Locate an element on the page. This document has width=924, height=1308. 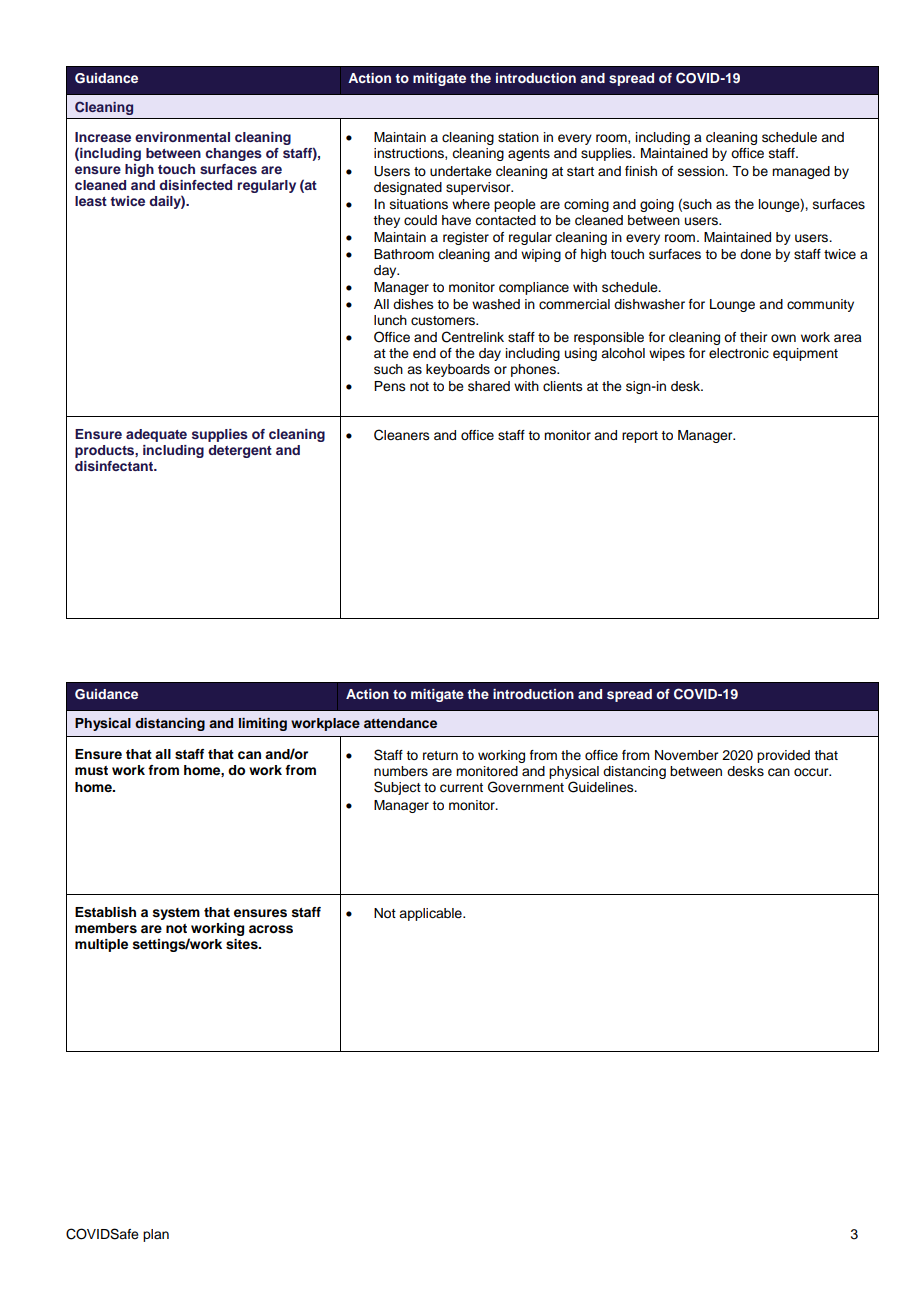
Cleaners is located at coordinates (402, 435).
